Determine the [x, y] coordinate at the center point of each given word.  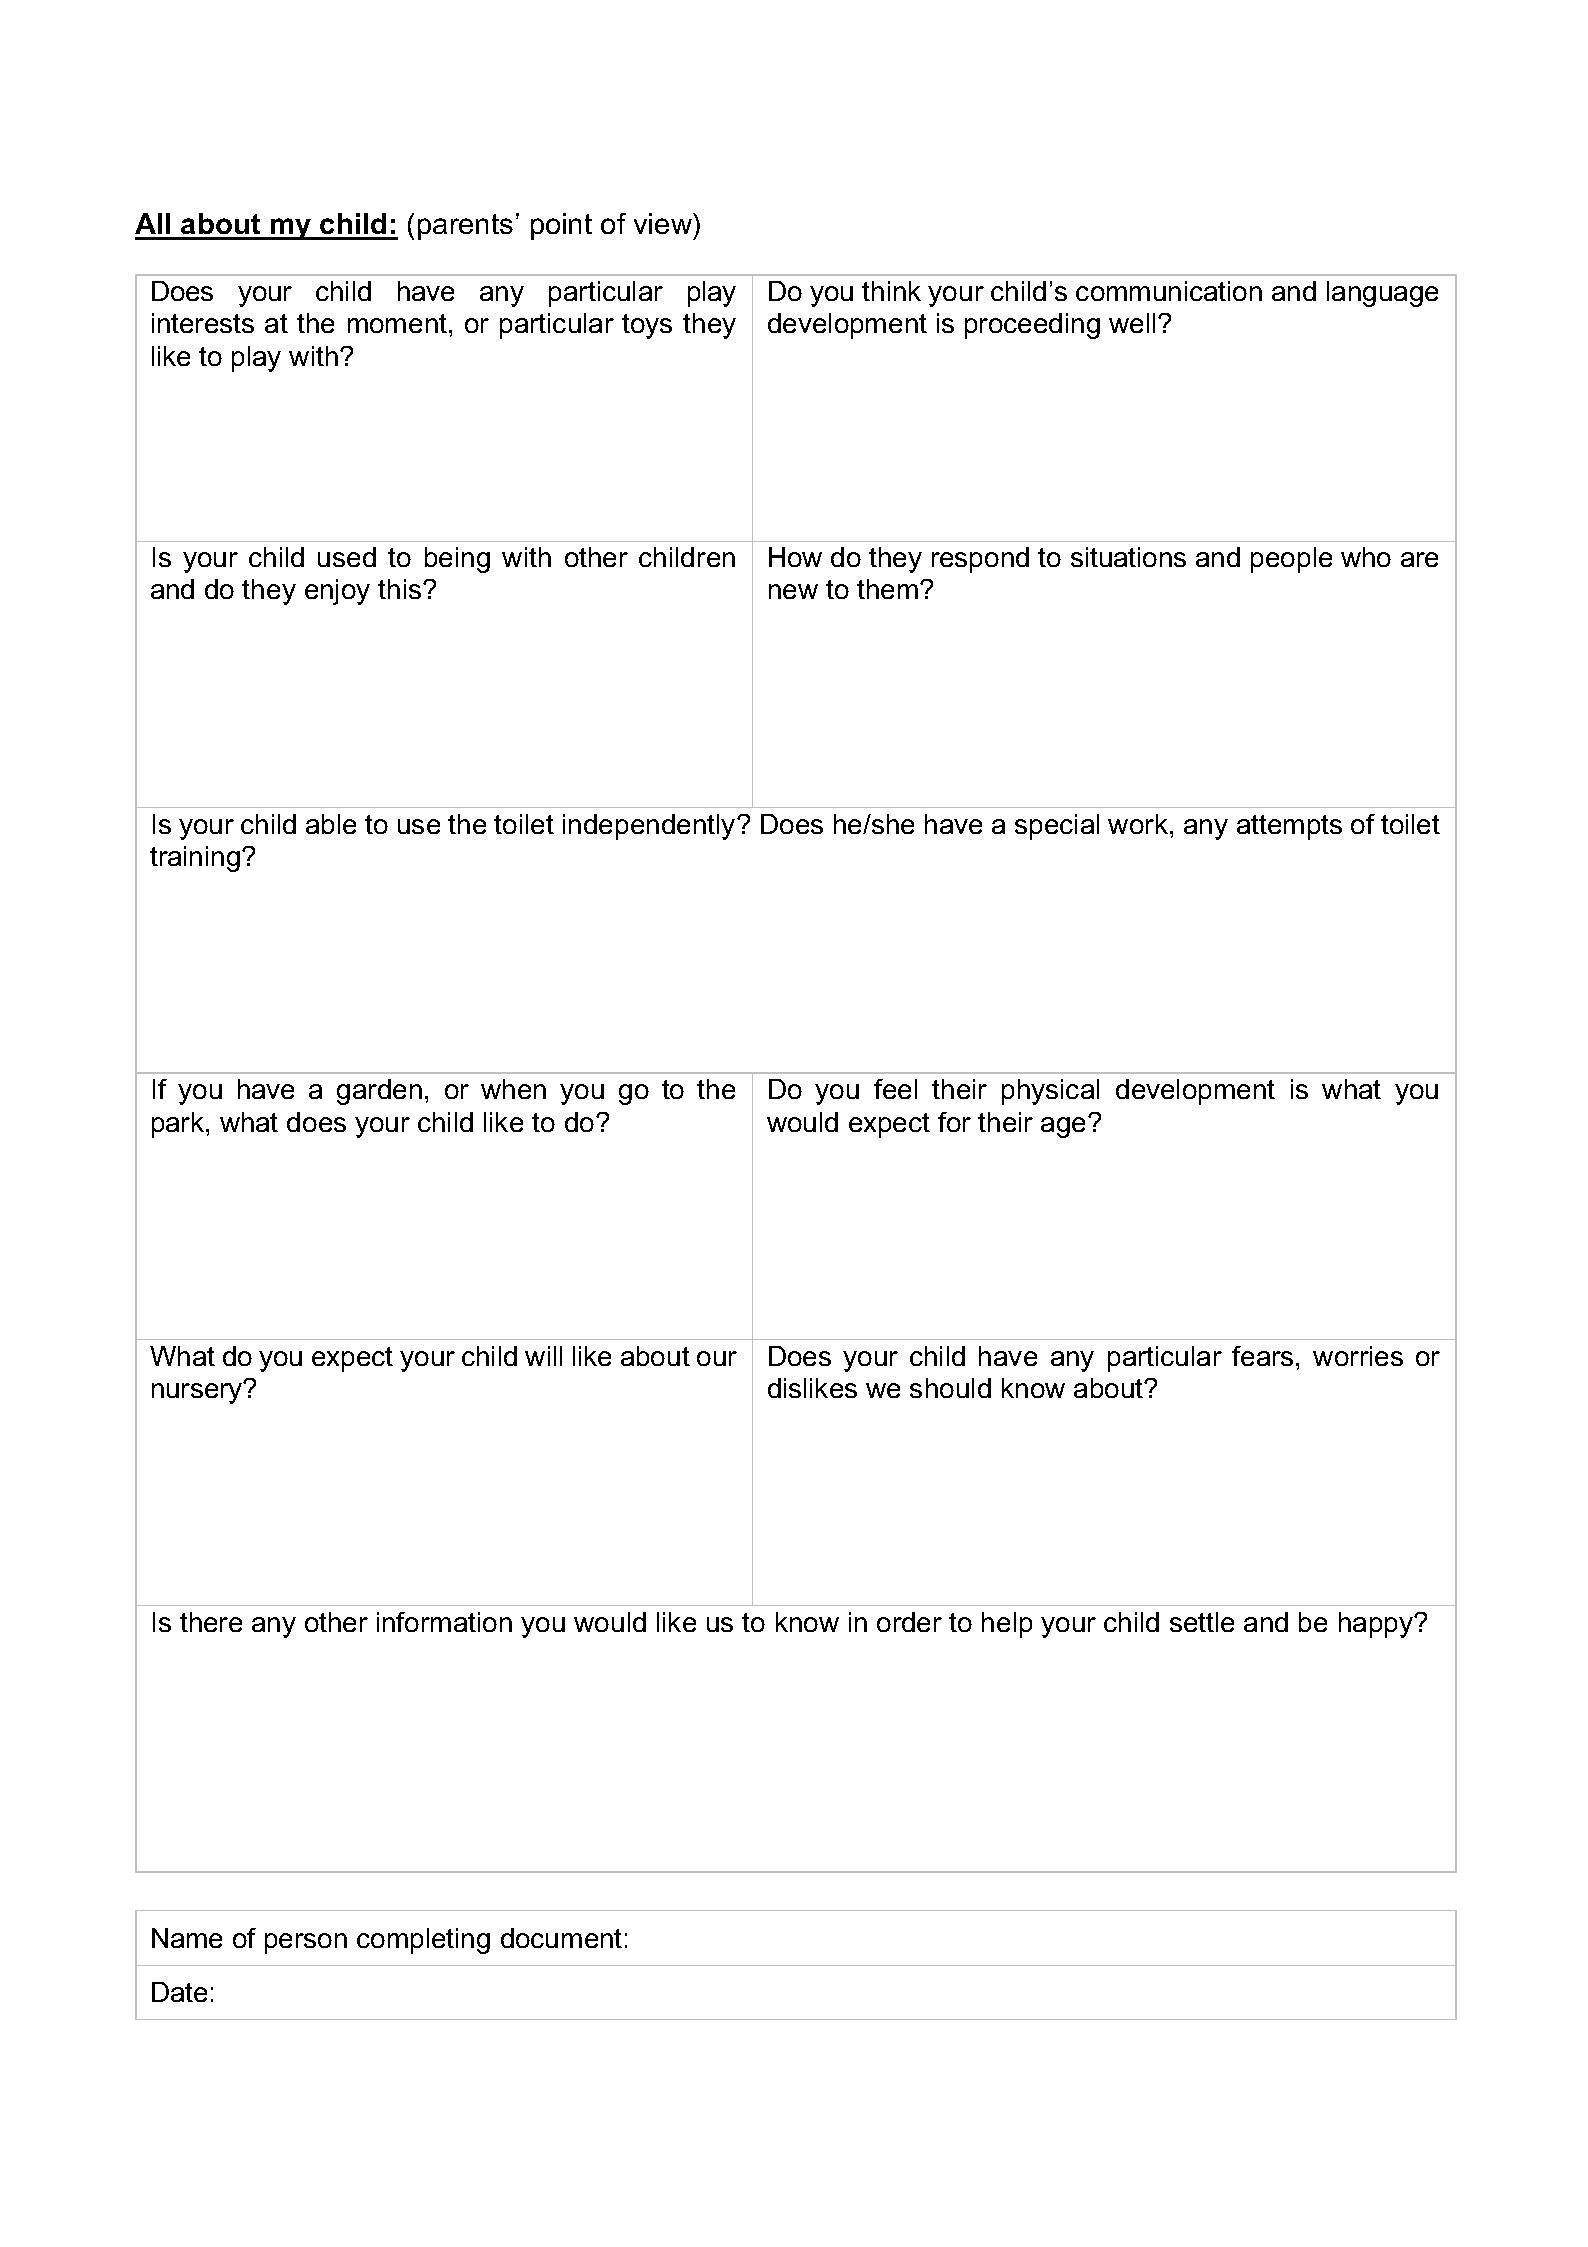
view [664, 223]
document [561, 1938]
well [1132, 323]
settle [1202, 1622]
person [306, 1943]
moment [397, 323]
